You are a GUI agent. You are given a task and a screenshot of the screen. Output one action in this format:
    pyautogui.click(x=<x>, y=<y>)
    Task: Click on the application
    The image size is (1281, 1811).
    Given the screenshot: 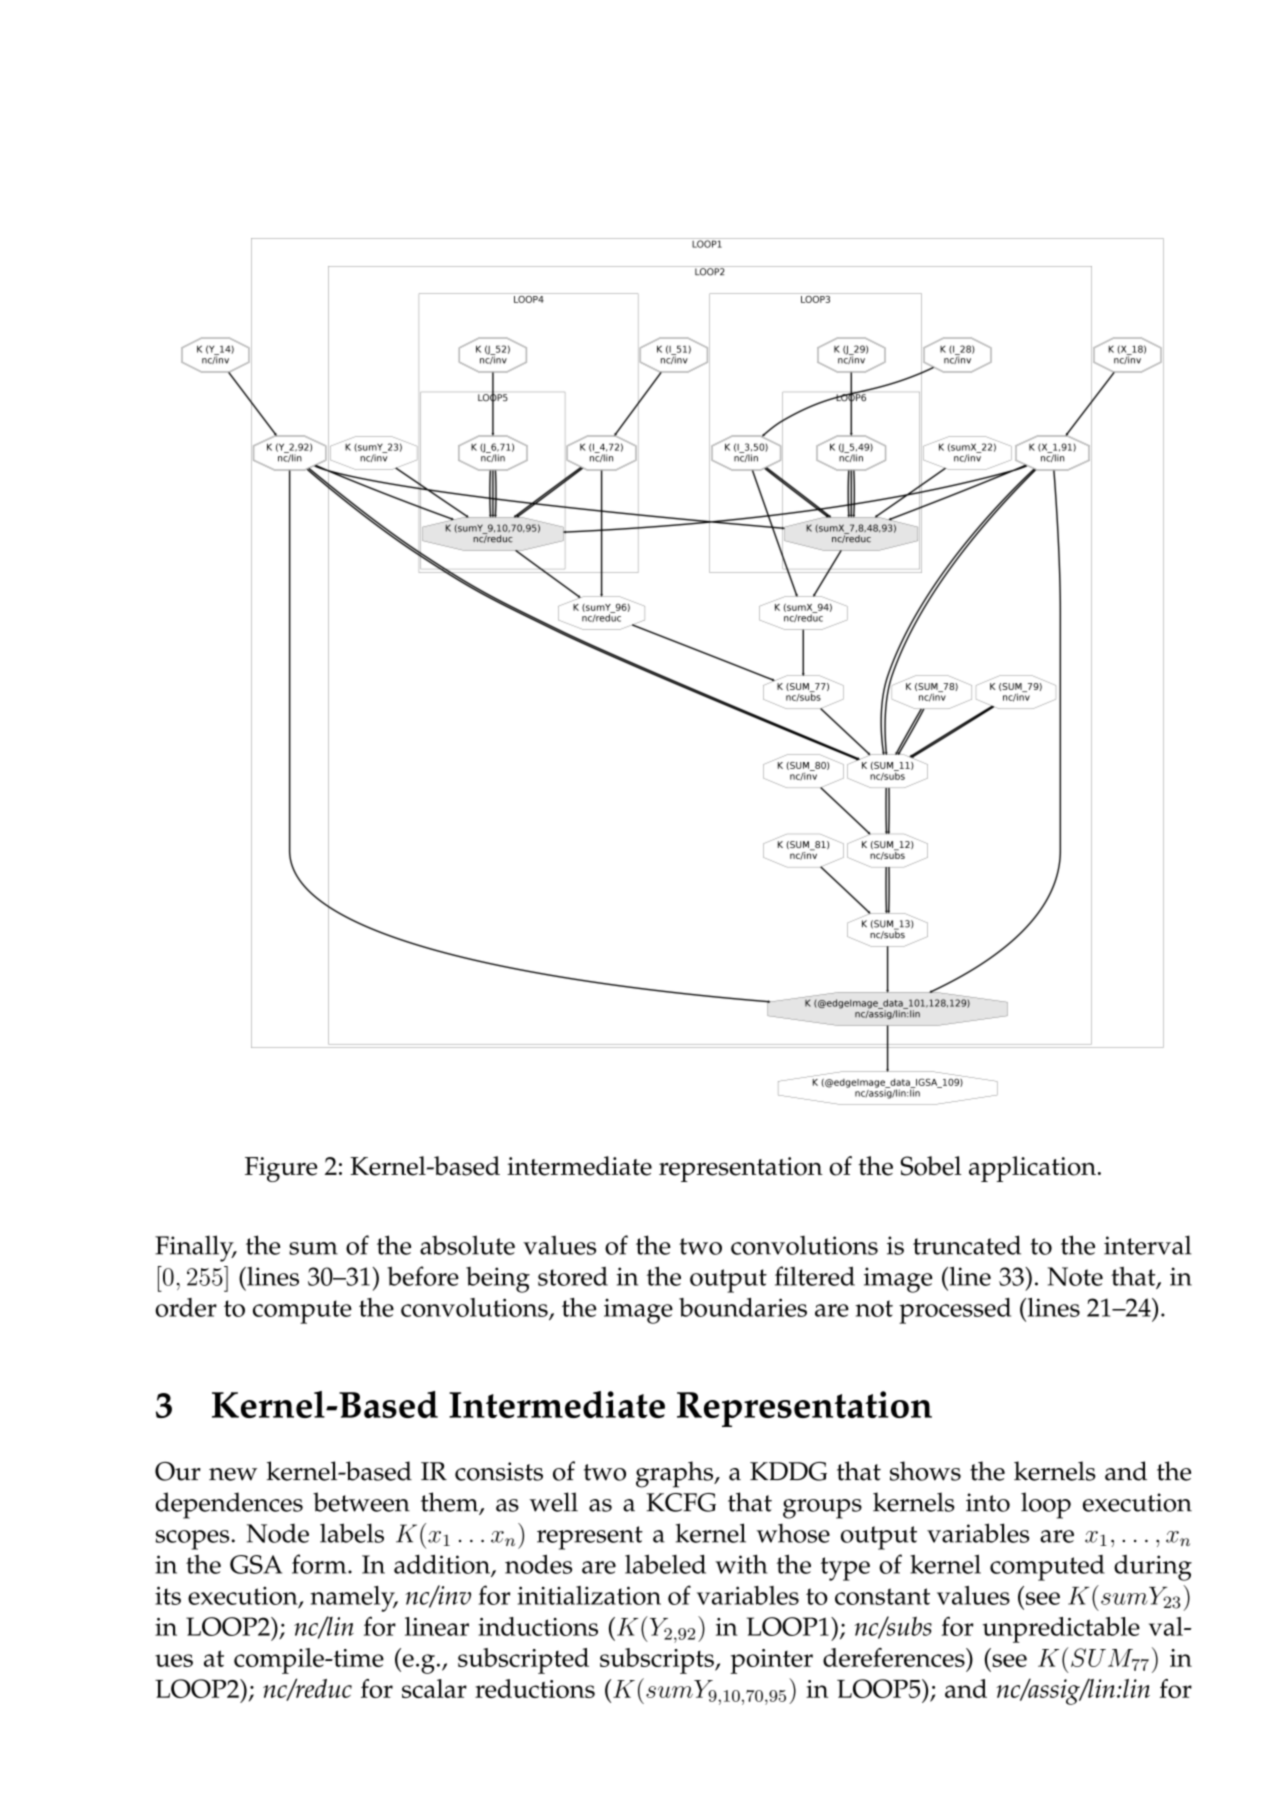 What is the action you would take?
    pyautogui.click(x=1032, y=1169)
